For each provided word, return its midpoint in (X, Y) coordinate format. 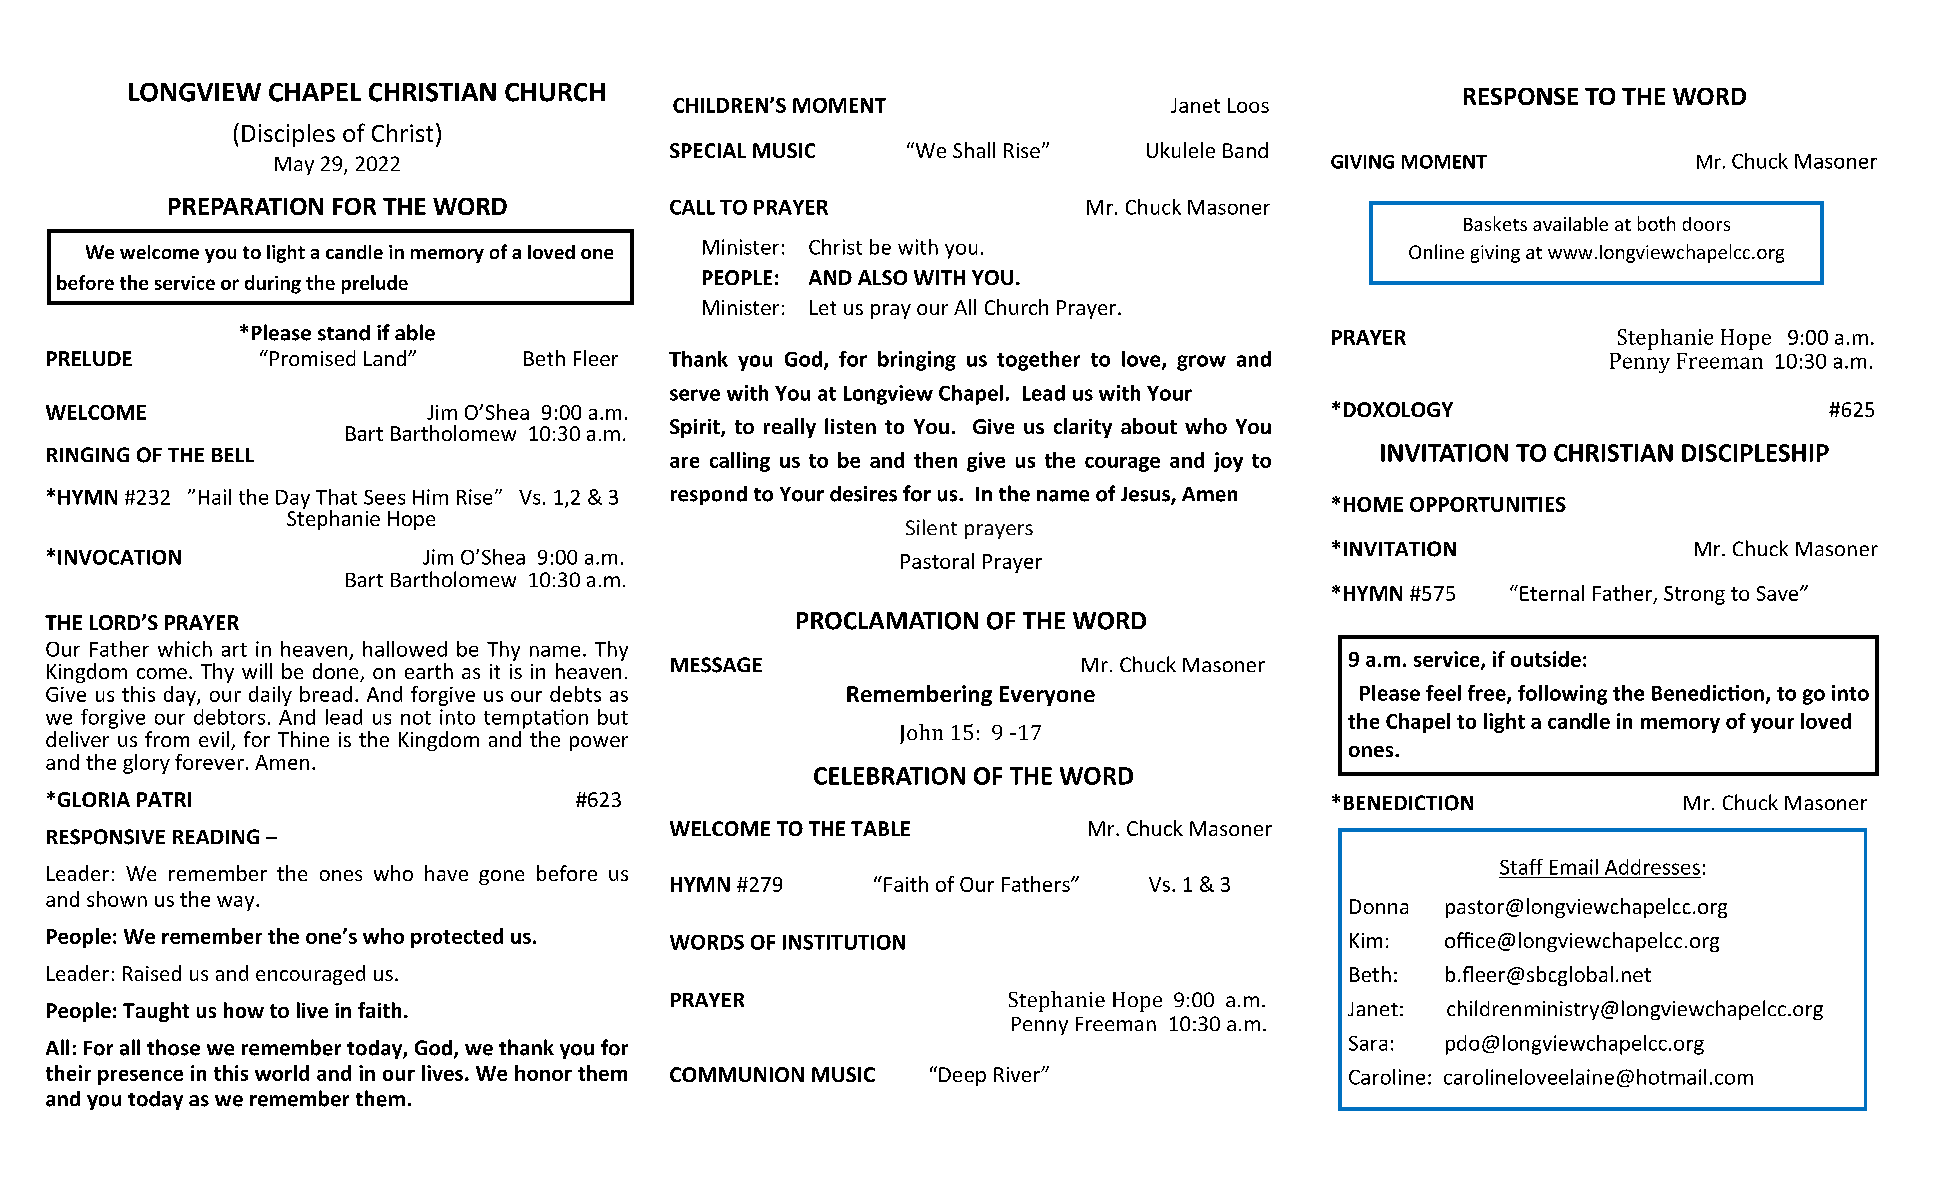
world (282, 1073)
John (921, 734)
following (1562, 695)
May (294, 166)
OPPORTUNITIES (1488, 504)
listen (850, 426)
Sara (1368, 1043)
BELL (233, 455)
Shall (974, 150)
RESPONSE (1521, 96)
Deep (962, 1076)
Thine (303, 739)
